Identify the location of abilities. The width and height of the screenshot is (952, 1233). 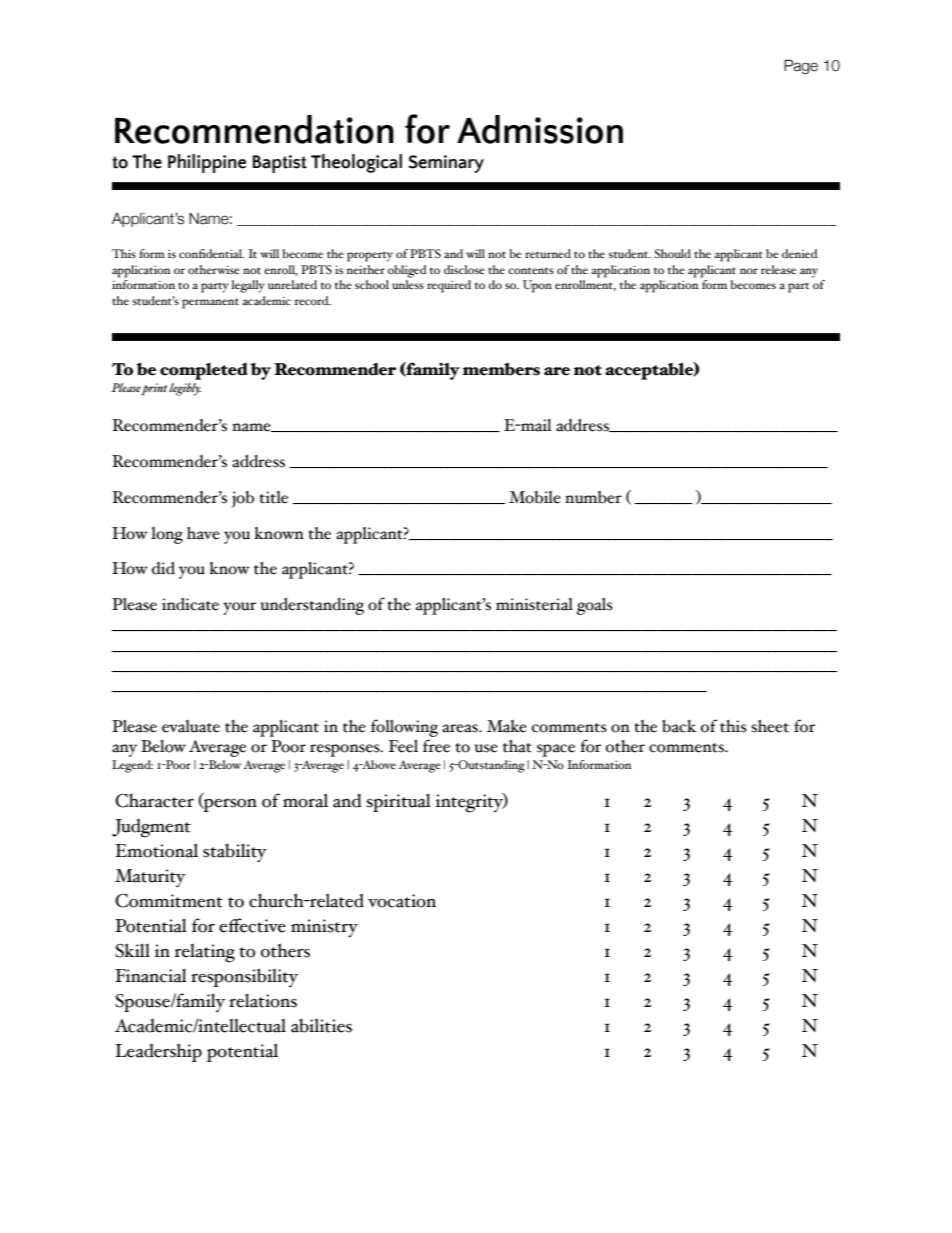
(321, 1025).
